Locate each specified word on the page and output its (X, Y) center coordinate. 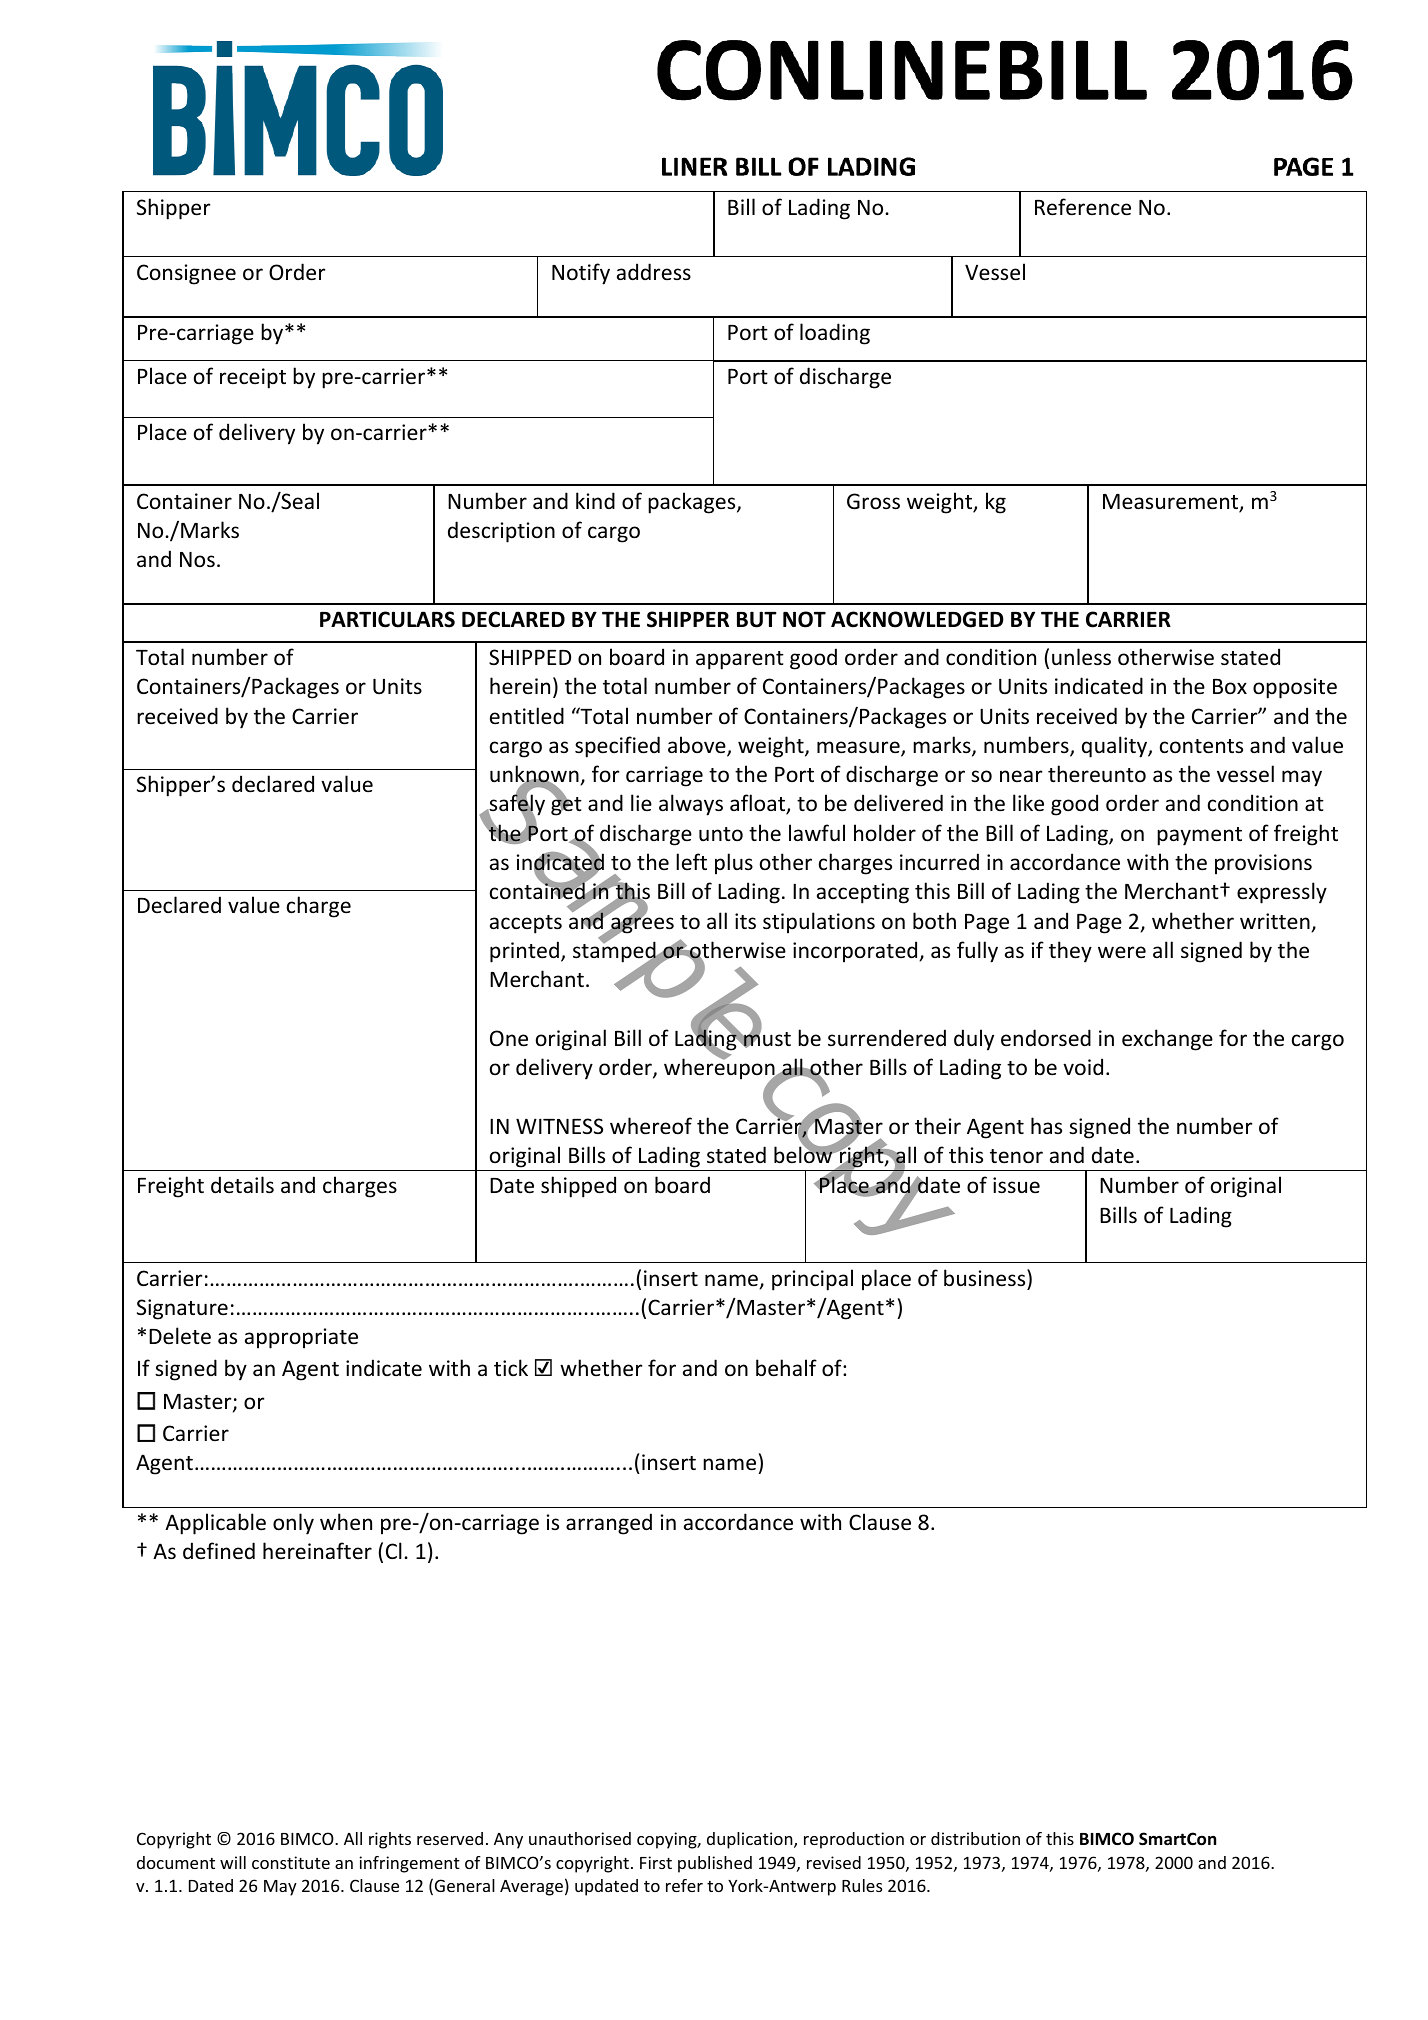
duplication (751, 1840)
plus (734, 864)
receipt (253, 378)
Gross (873, 501)
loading (835, 334)
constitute (291, 1862)
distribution (975, 1838)
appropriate (301, 1338)
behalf (786, 1368)
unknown (535, 775)
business (986, 1278)
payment (1199, 836)
